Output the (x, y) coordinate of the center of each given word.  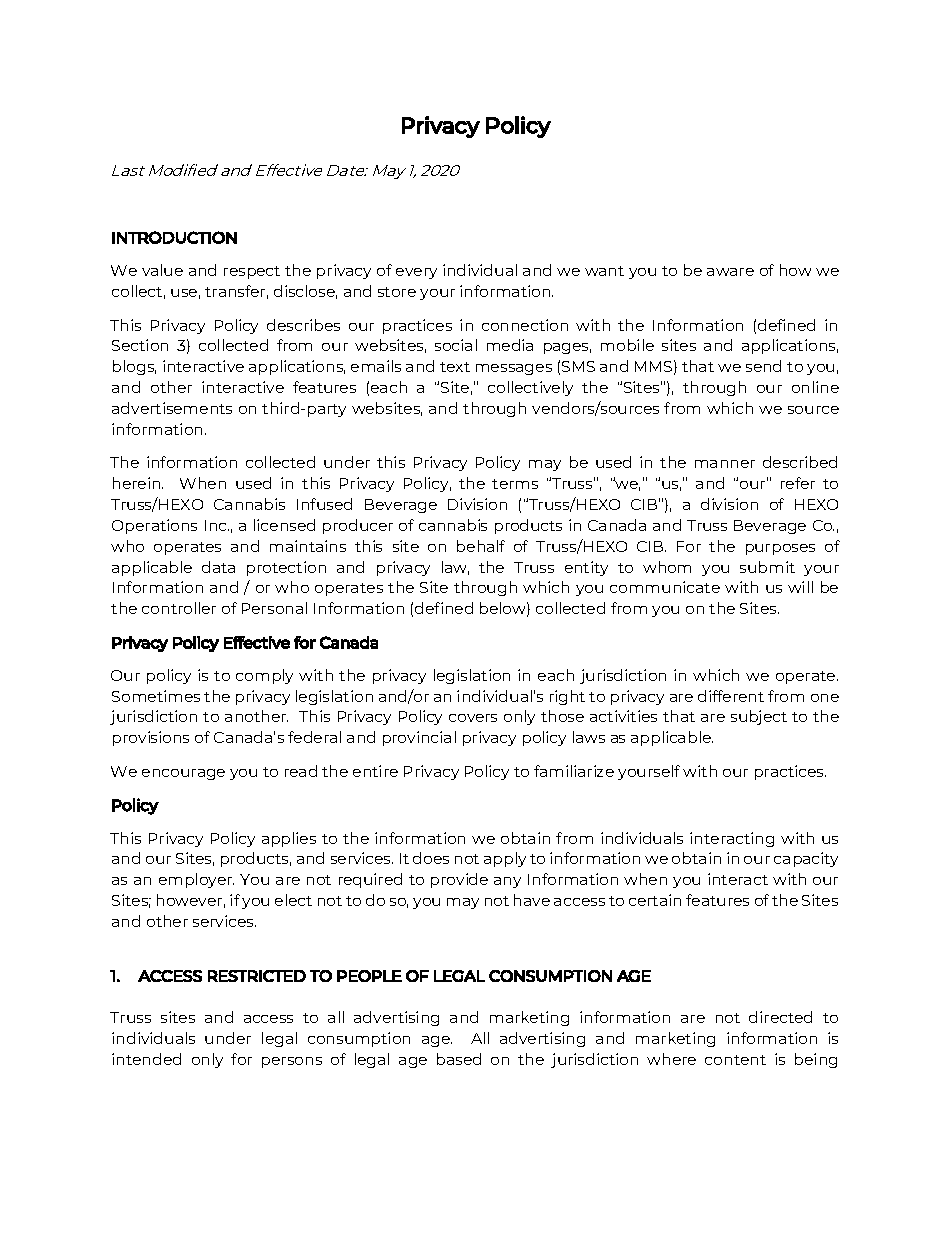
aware (730, 272)
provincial (419, 738)
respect (252, 272)
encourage (183, 774)
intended (146, 1059)
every (416, 273)
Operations (154, 526)
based (459, 1059)
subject (759, 717)
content (735, 1060)
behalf (481, 546)
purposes (780, 549)
